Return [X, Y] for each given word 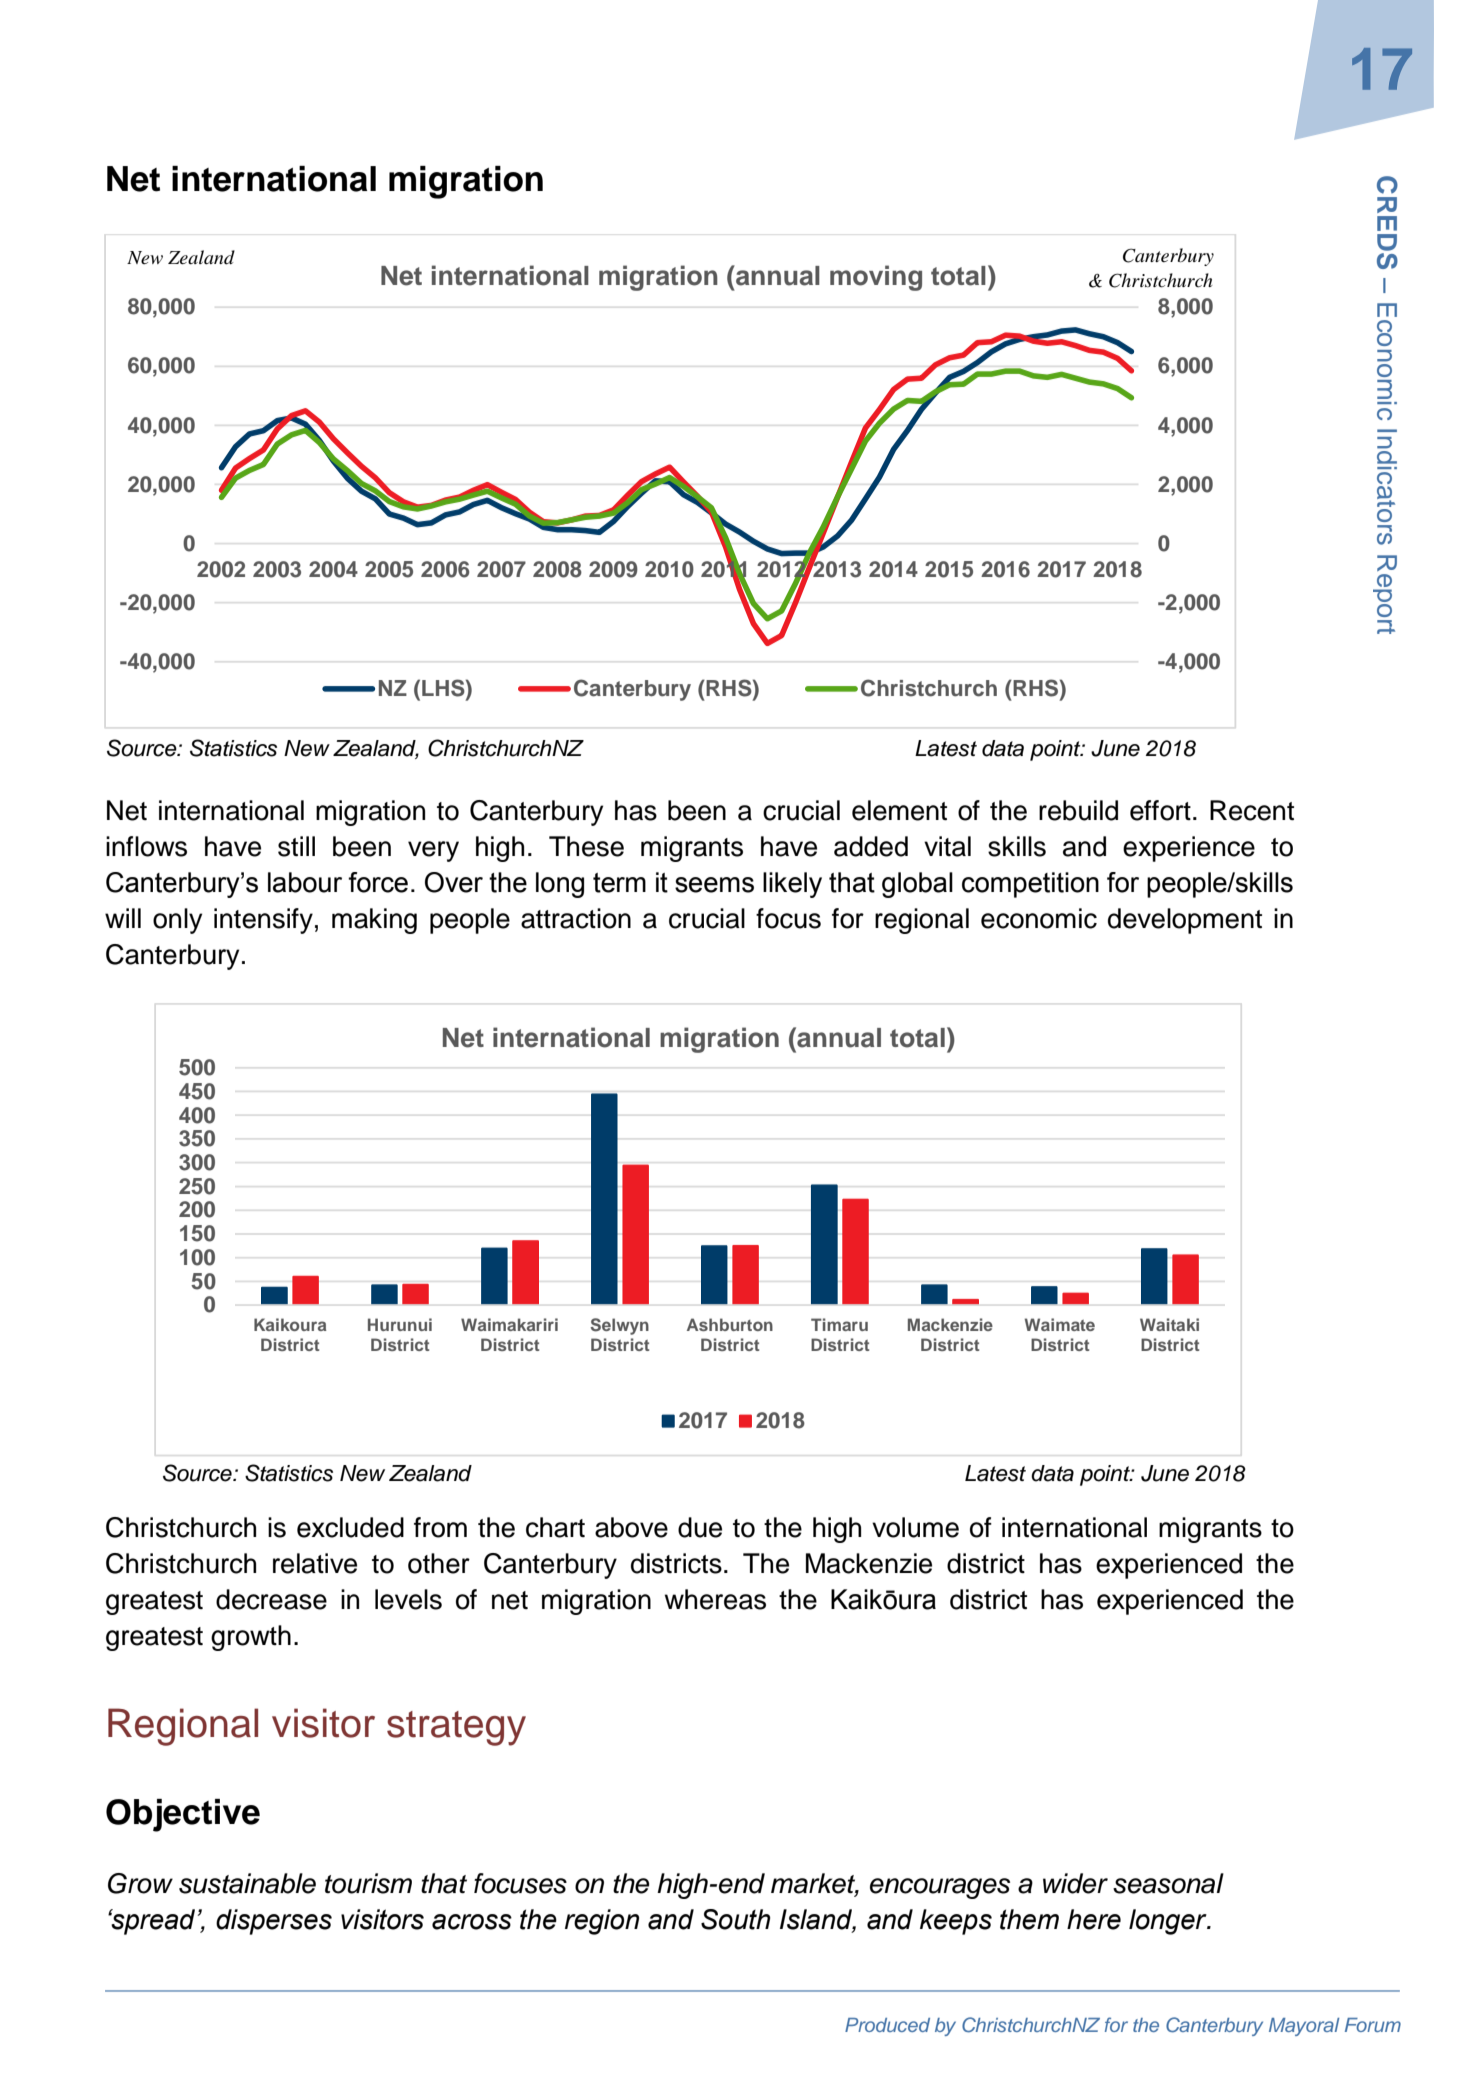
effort [1160, 810]
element [899, 810]
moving [876, 278]
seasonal [1168, 1883]
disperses [274, 1922]
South [735, 1919]
